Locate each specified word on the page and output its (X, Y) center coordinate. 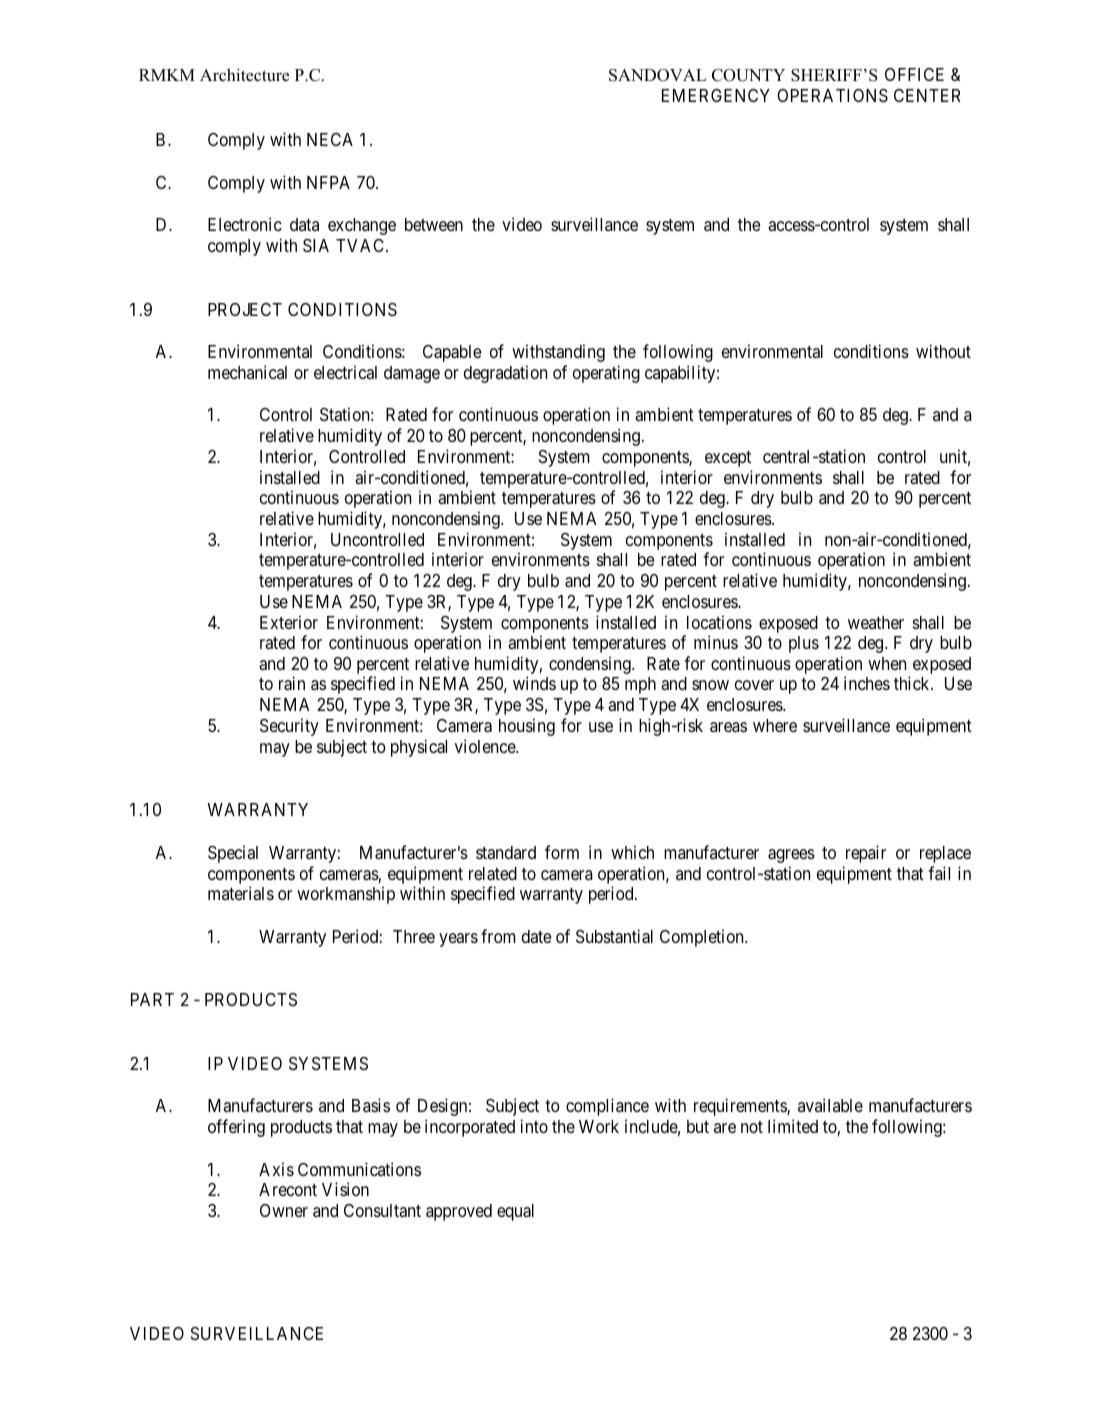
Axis (276, 1169)
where (775, 725)
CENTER (927, 95)
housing (527, 727)
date (536, 936)
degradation (505, 374)
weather (876, 622)
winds (534, 683)
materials (241, 893)
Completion (703, 938)
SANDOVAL (657, 75)
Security (289, 727)
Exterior (289, 622)
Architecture (244, 75)
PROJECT (245, 309)
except (728, 459)
